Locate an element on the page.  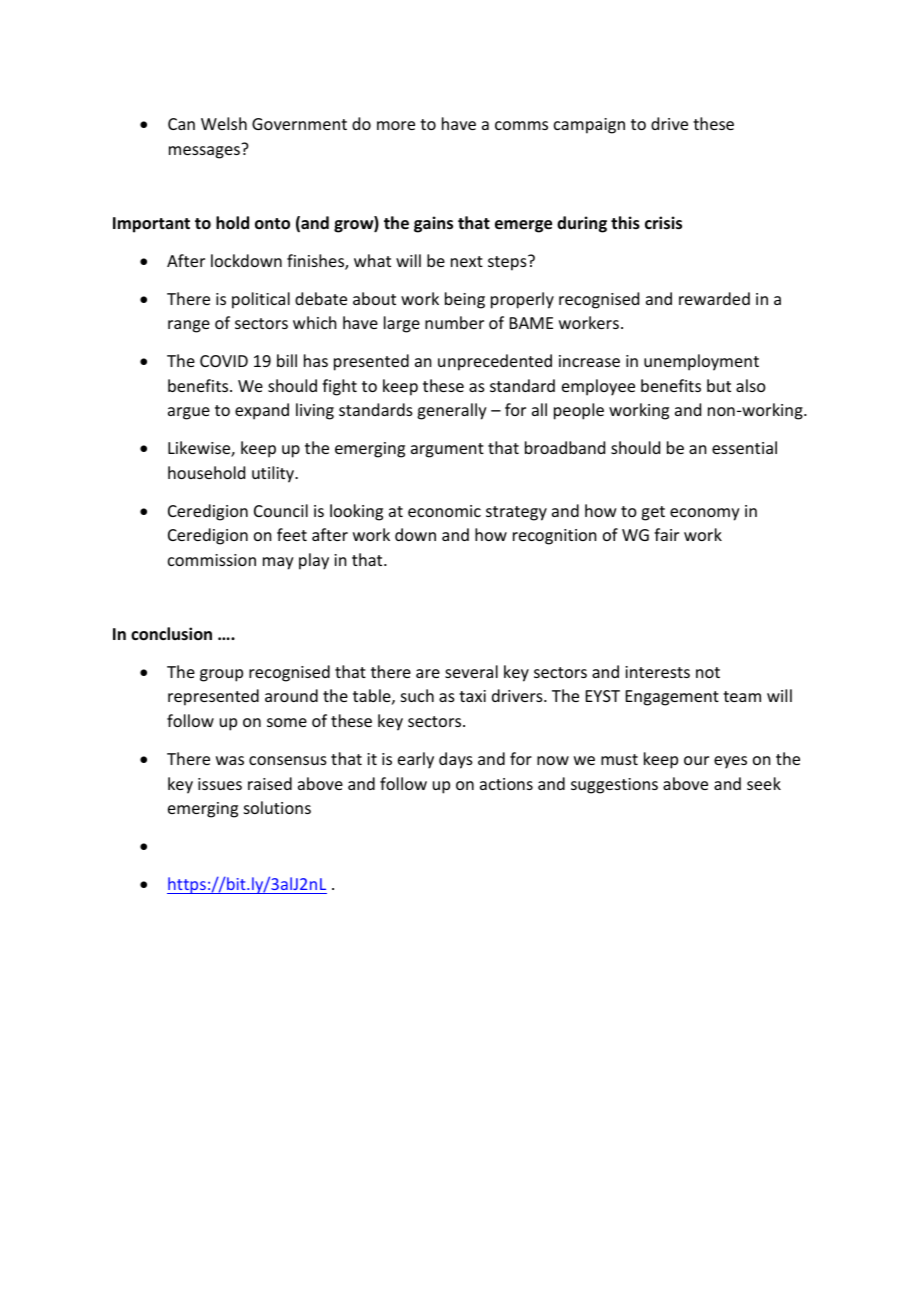
utility is located at coordinates (274, 474).
